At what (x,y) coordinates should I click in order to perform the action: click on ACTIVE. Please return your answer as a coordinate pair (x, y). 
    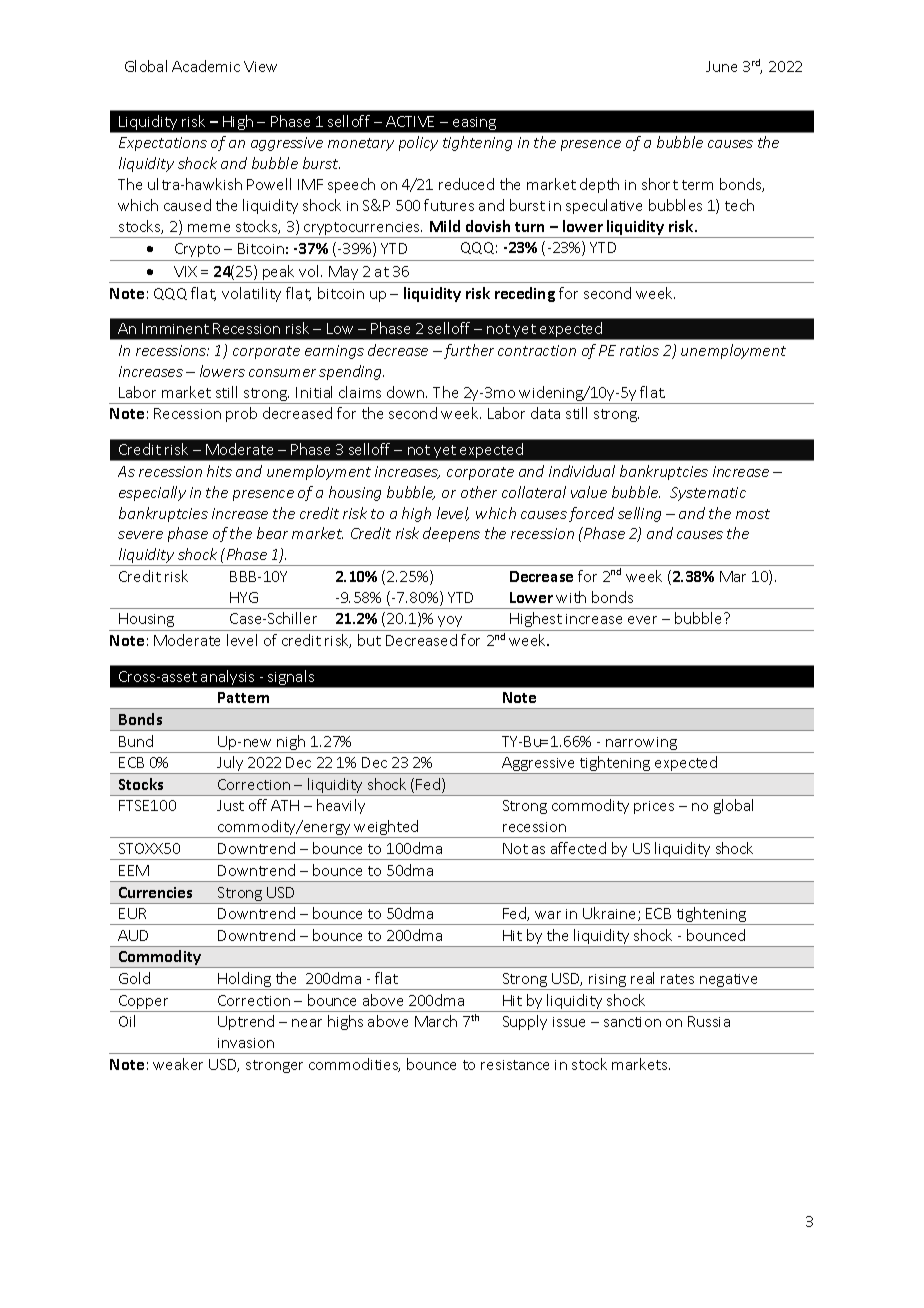
    Looking at the image, I should click on (410, 121).
